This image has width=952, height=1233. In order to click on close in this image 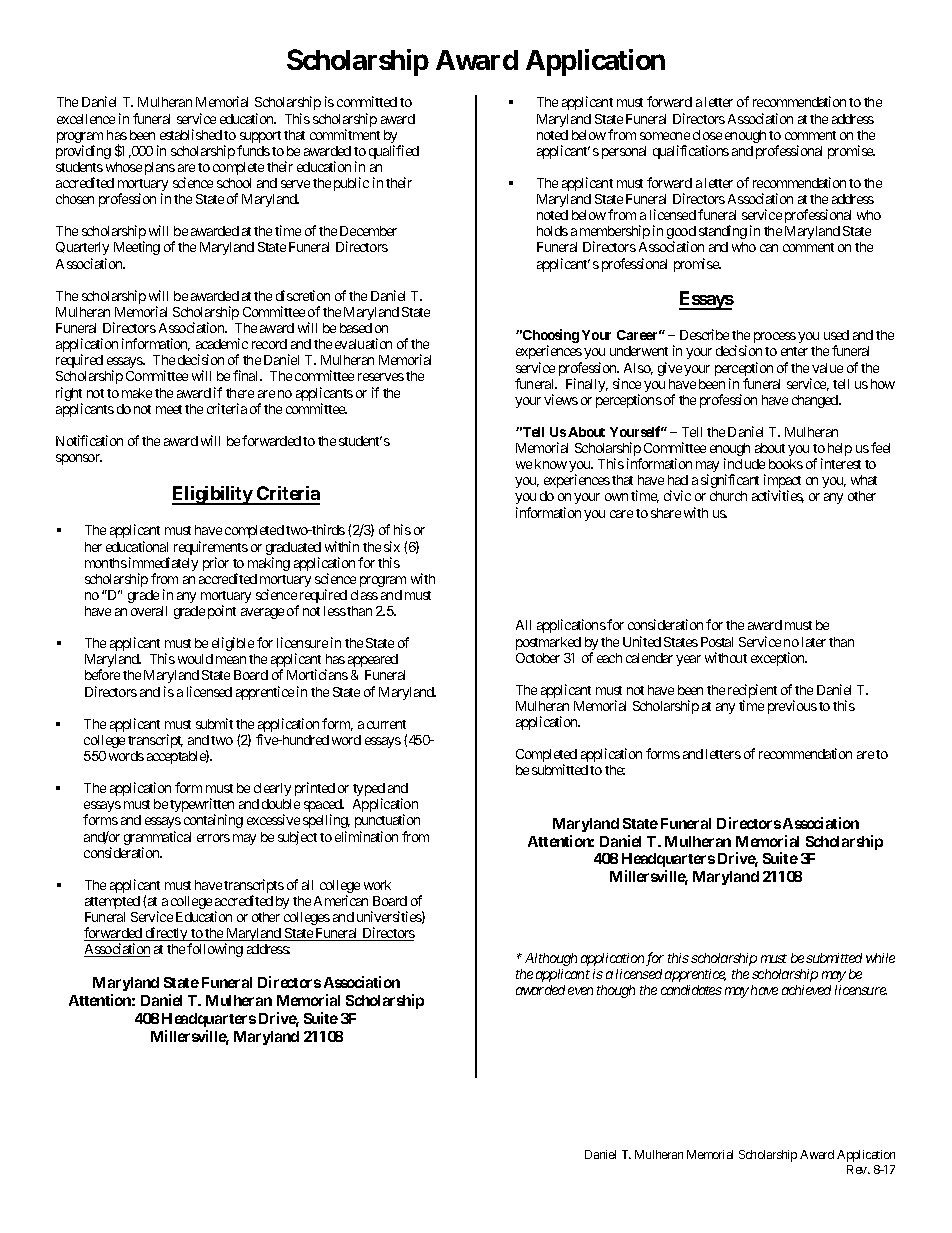, I will do `click(707, 135)`.
